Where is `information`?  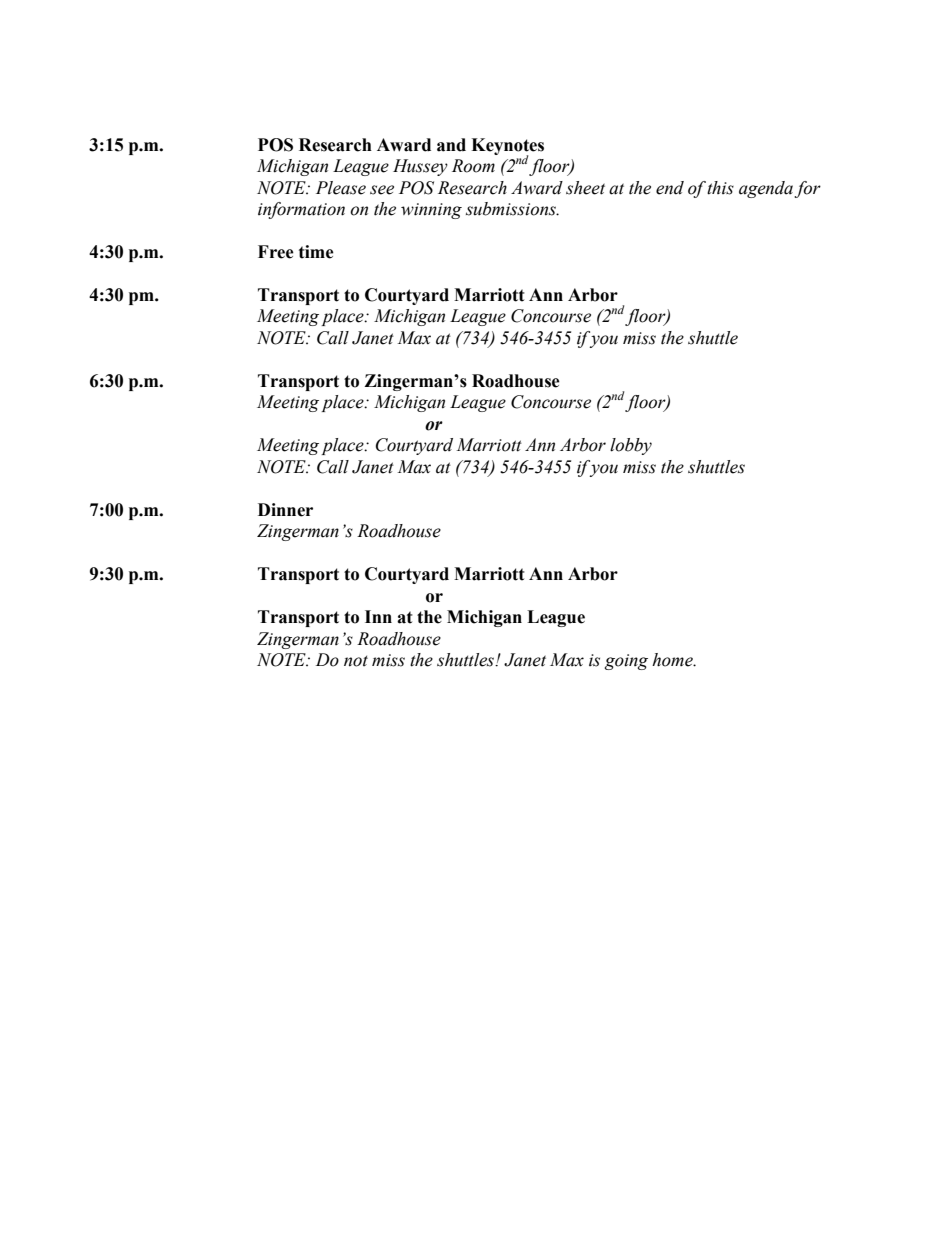
information is located at coordinates (301, 210).
